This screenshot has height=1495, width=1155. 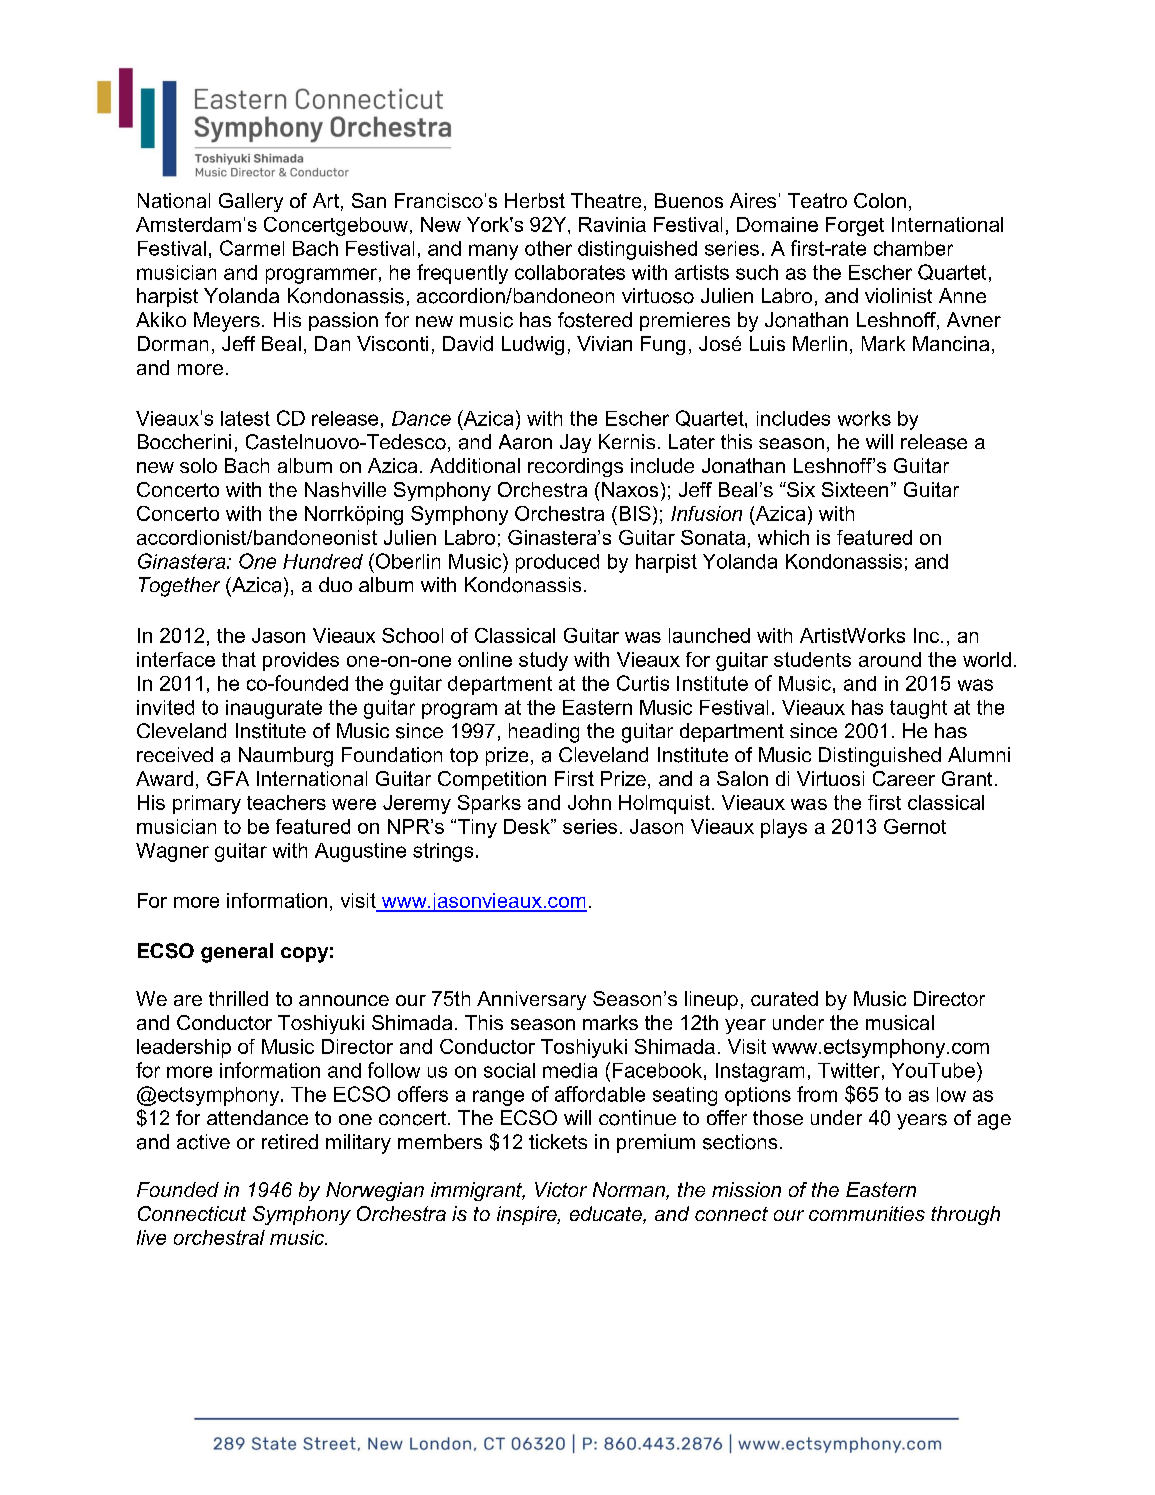 What do you see at coordinates (252, 248) in the screenshot?
I see `Carmel` at bounding box center [252, 248].
